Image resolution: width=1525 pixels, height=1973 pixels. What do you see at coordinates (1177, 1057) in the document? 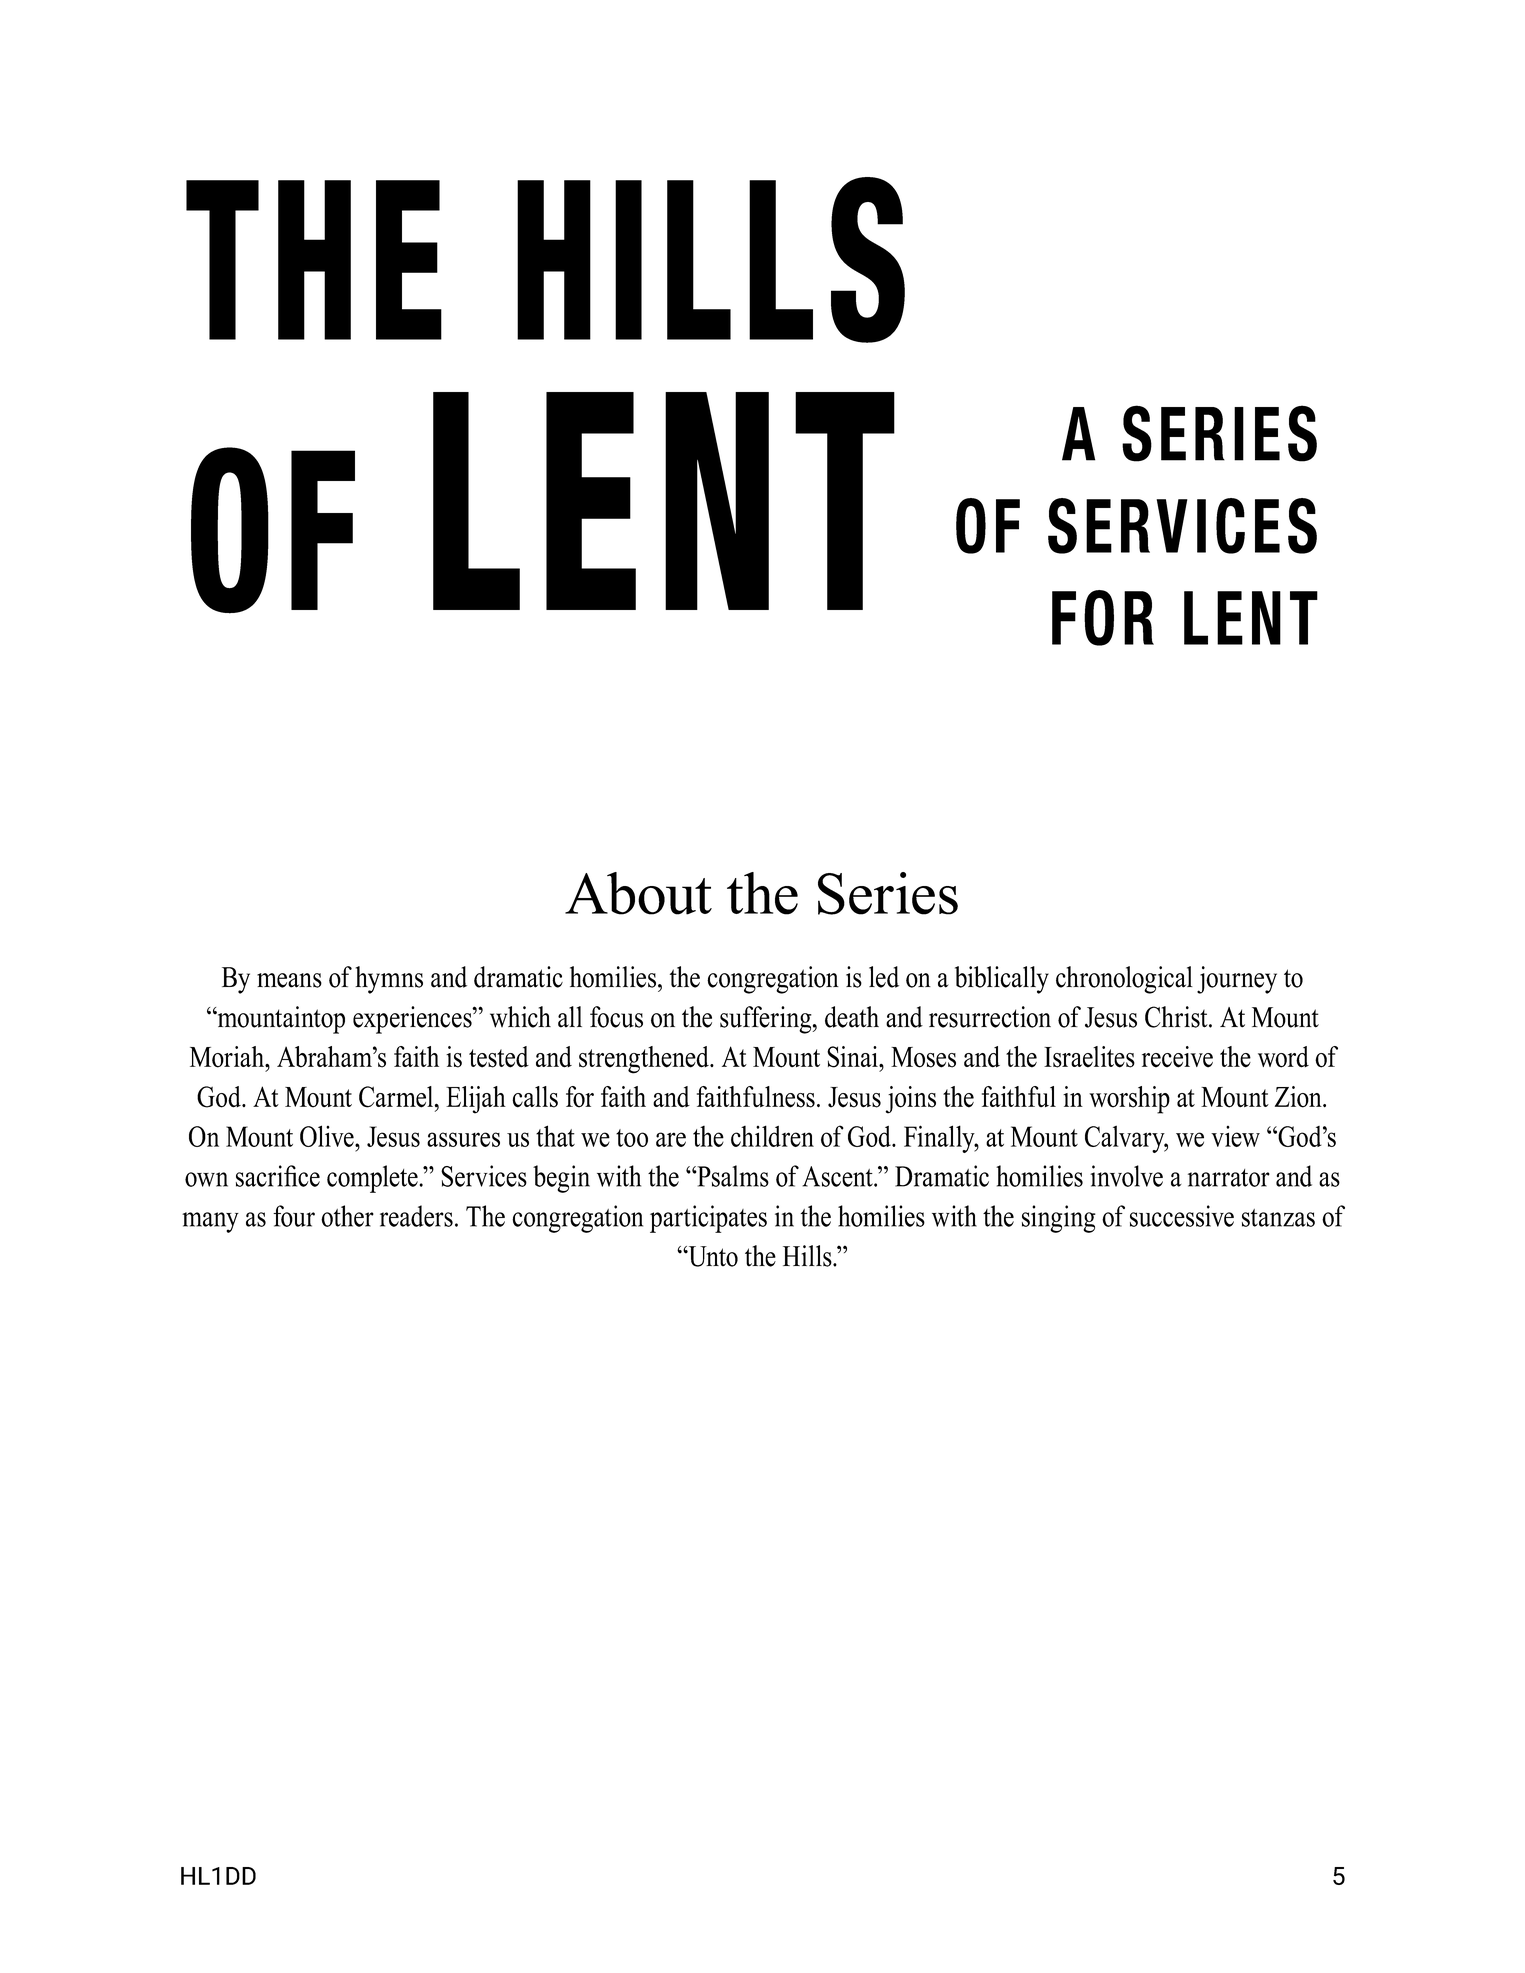
I see `receive` at bounding box center [1177, 1057].
